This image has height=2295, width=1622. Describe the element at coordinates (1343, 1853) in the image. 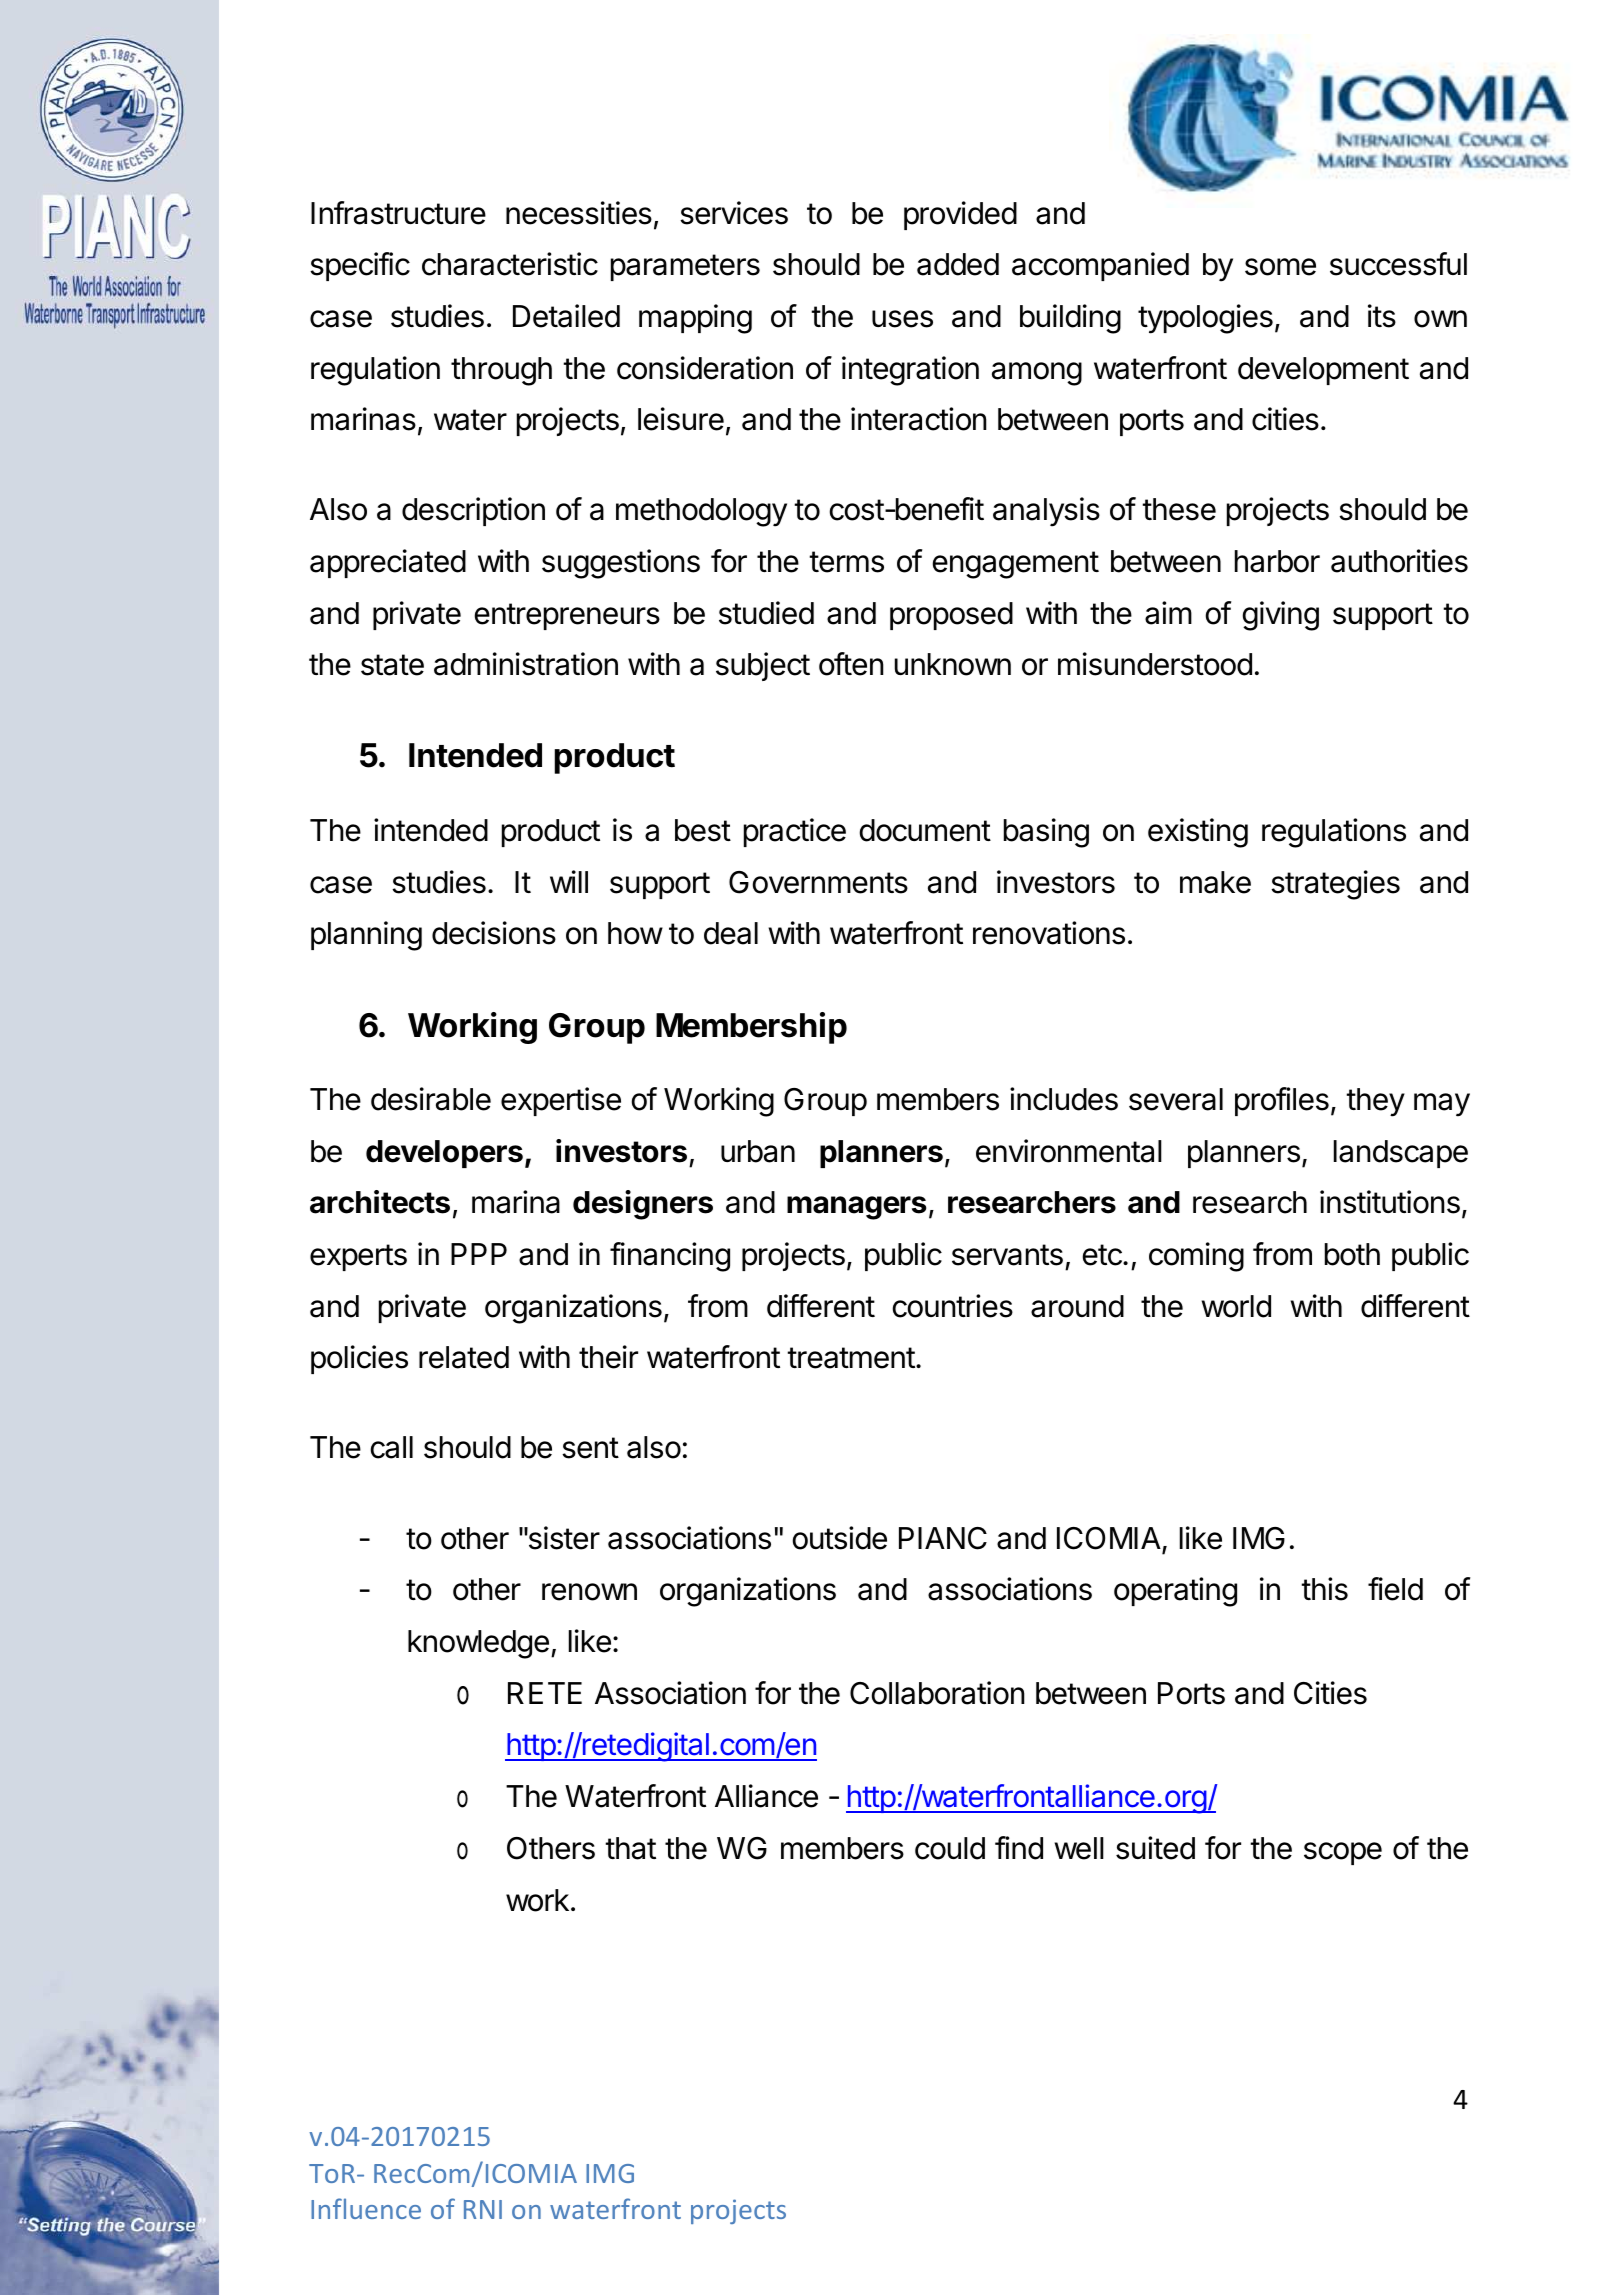

I see `scope` at that location.
